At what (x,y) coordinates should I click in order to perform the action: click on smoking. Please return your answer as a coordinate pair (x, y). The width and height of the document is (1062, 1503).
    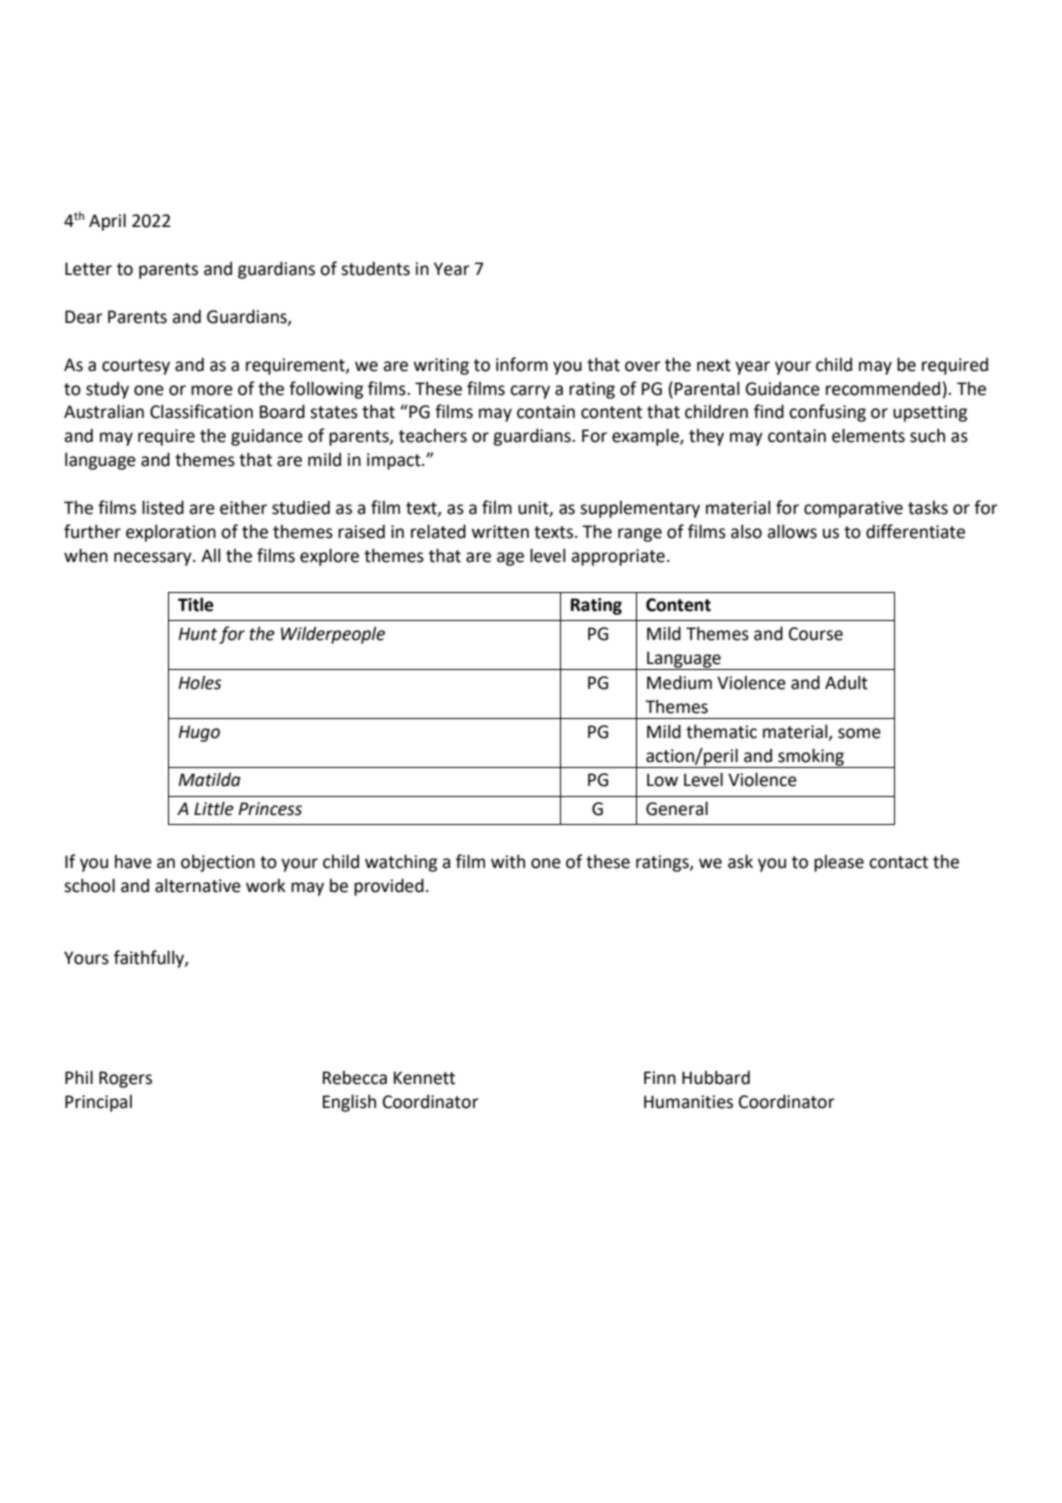
    Looking at the image, I should click on (811, 758).
